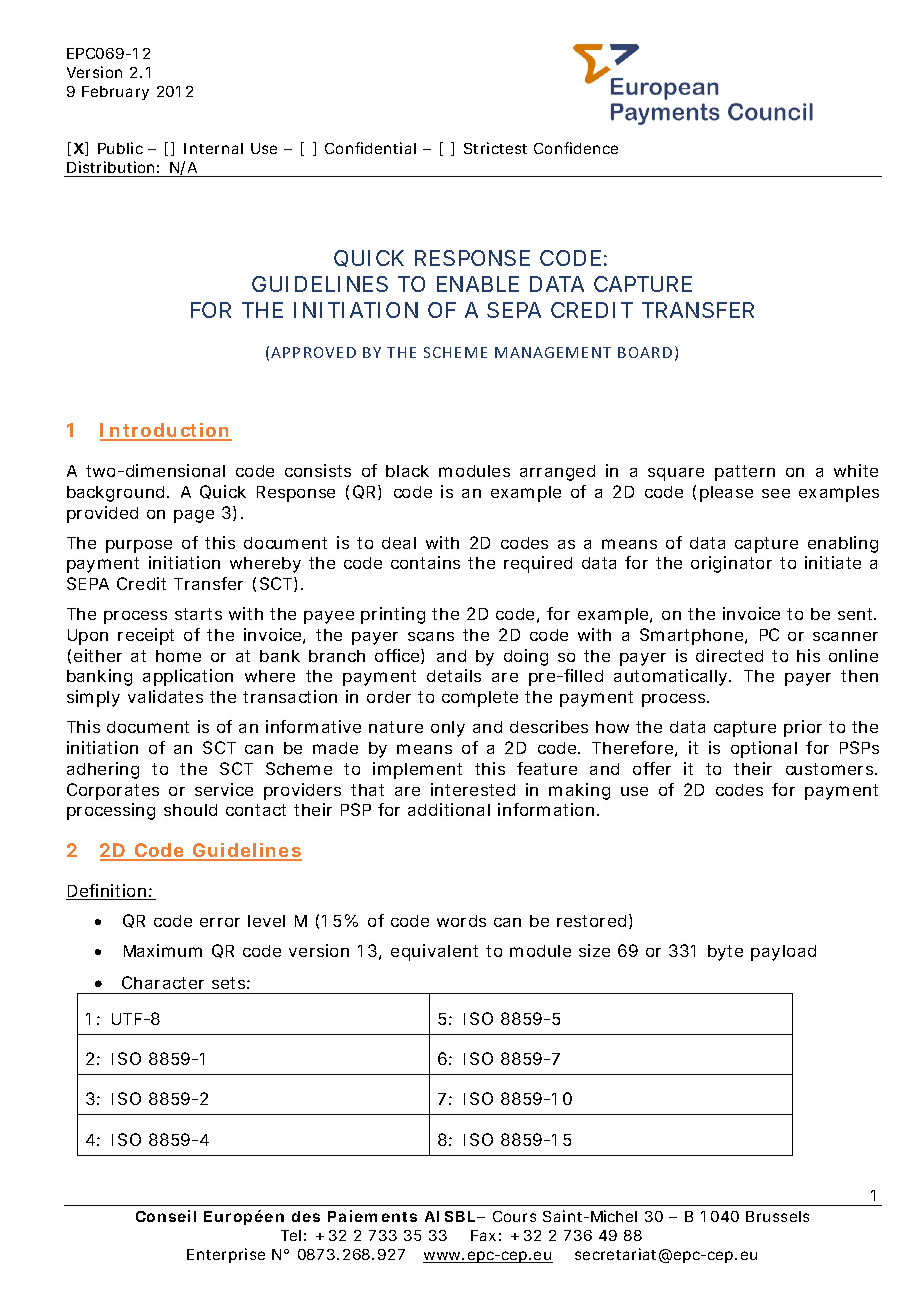 The height and width of the screenshot is (1308, 924). What do you see at coordinates (213, 148) in the screenshot?
I see `Internal` at bounding box center [213, 148].
